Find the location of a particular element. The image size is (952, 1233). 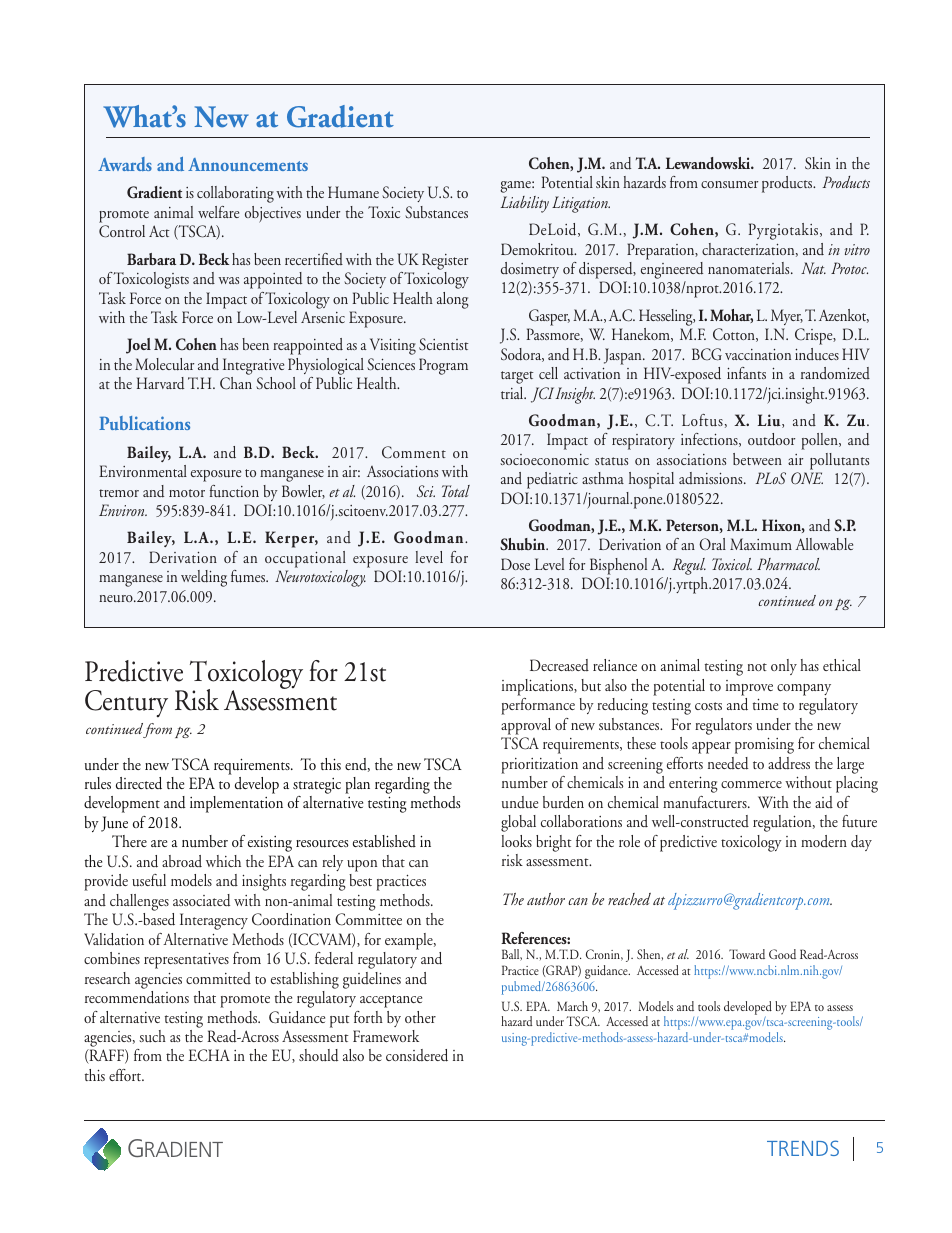

Total is located at coordinates (456, 491).
